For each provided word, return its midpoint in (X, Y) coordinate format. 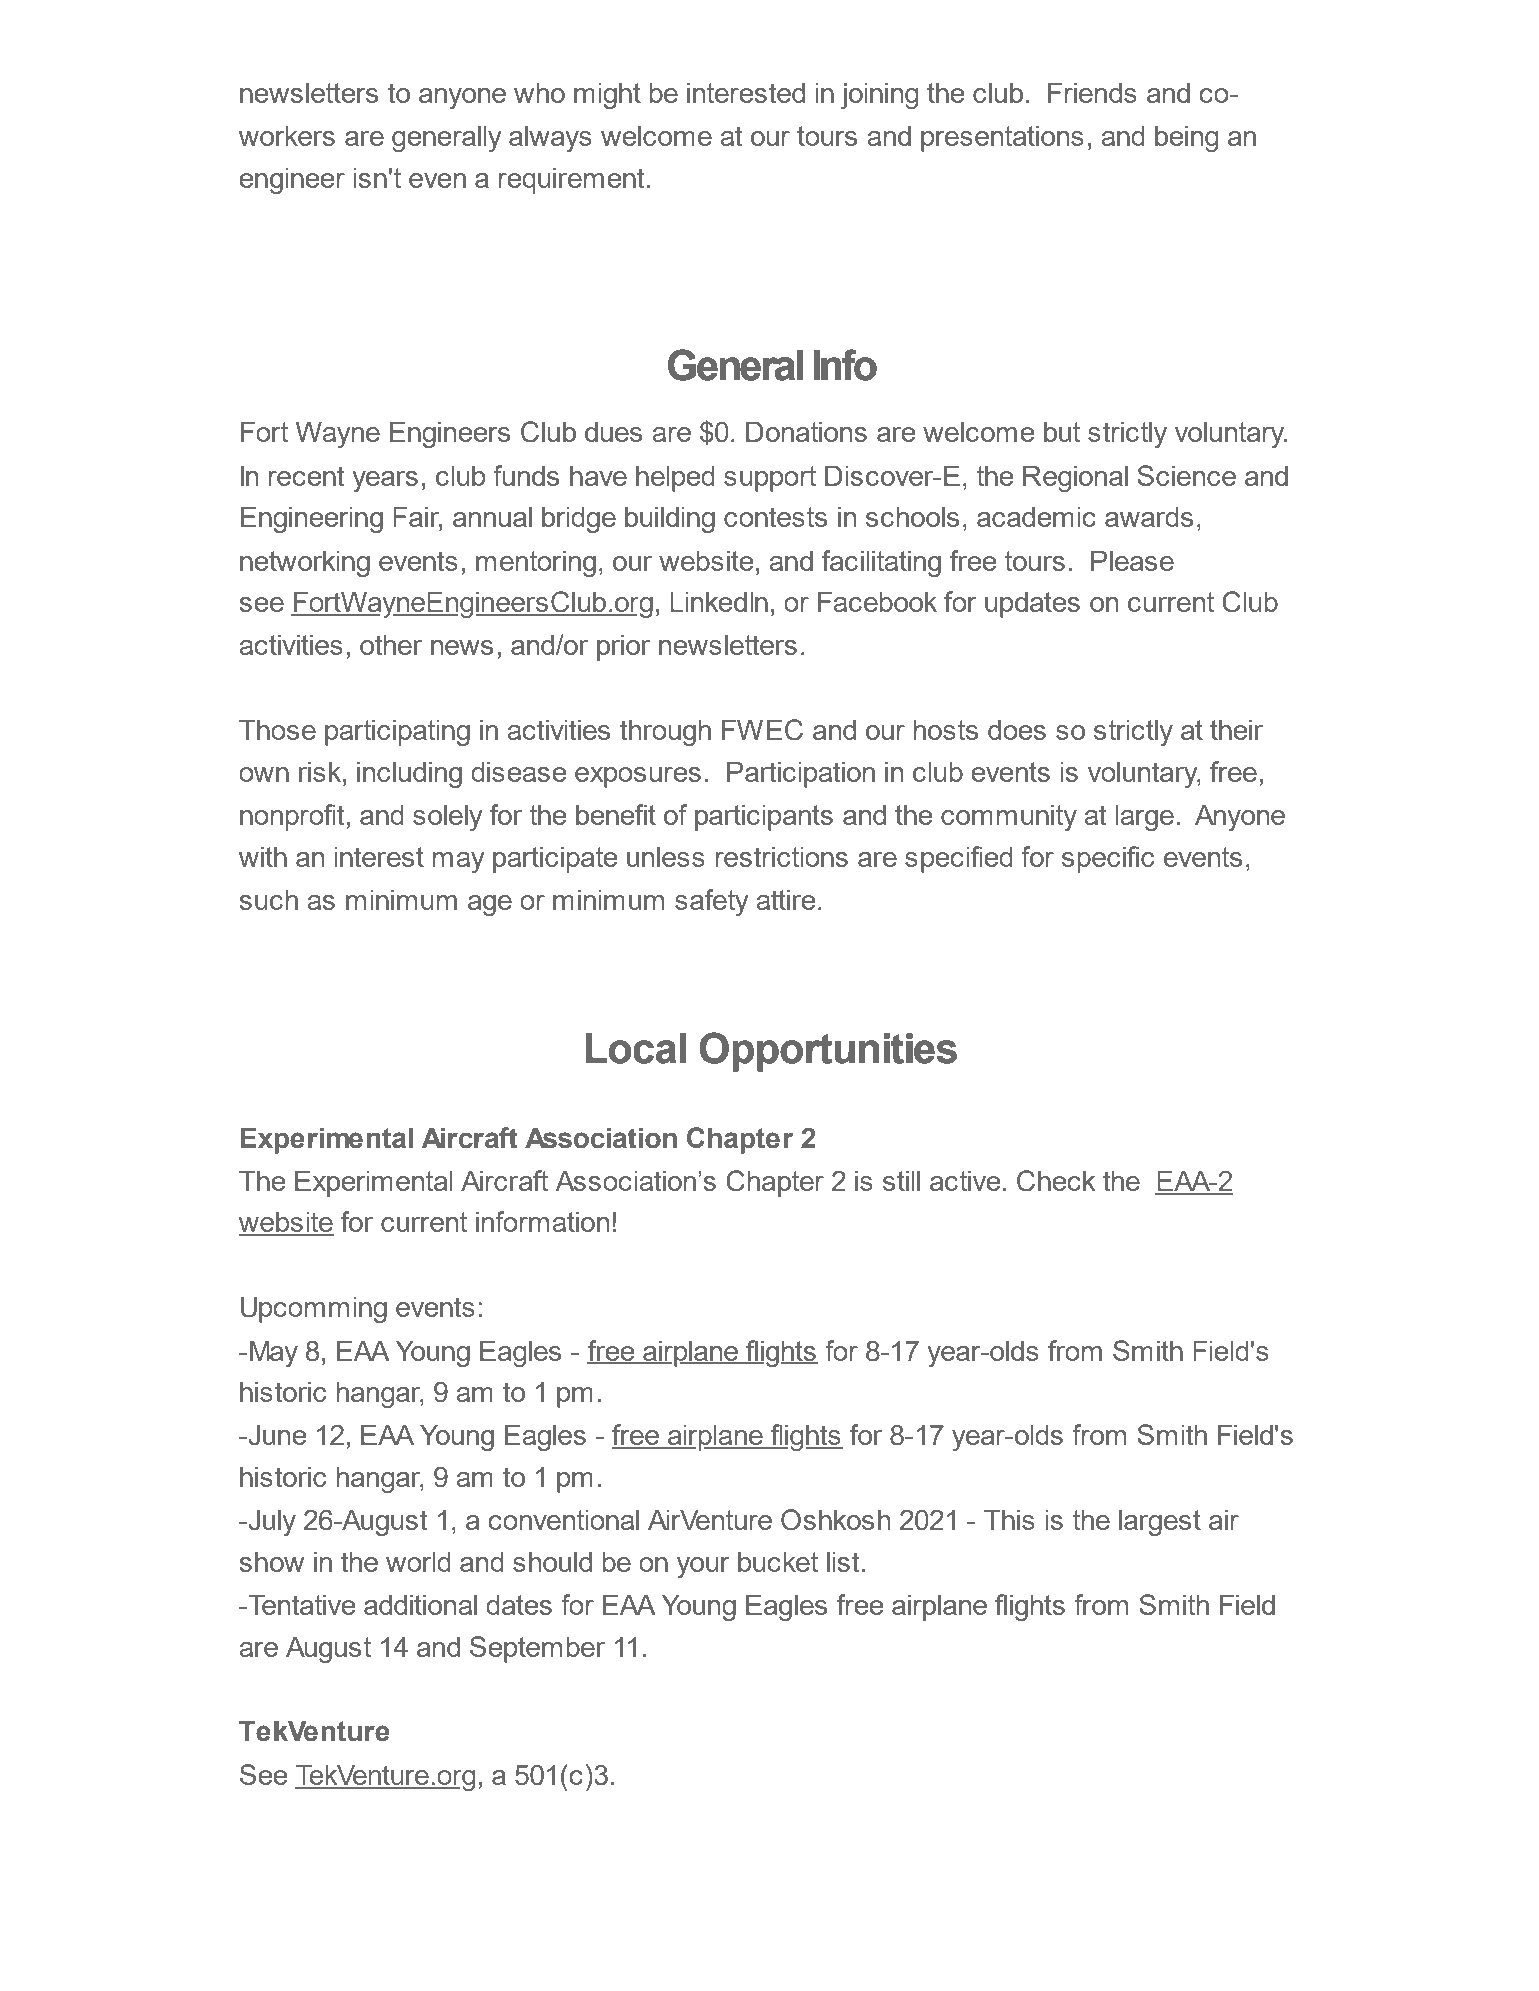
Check (1056, 1181)
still (901, 1180)
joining (879, 95)
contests (775, 517)
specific (1108, 859)
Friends (1092, 92)
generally (447, 138)
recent (307, 476)
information (542, 1221)
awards (1149, 516)
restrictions (782, 856)
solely (448, 817)
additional (420, 1604)
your (703, 1567)
